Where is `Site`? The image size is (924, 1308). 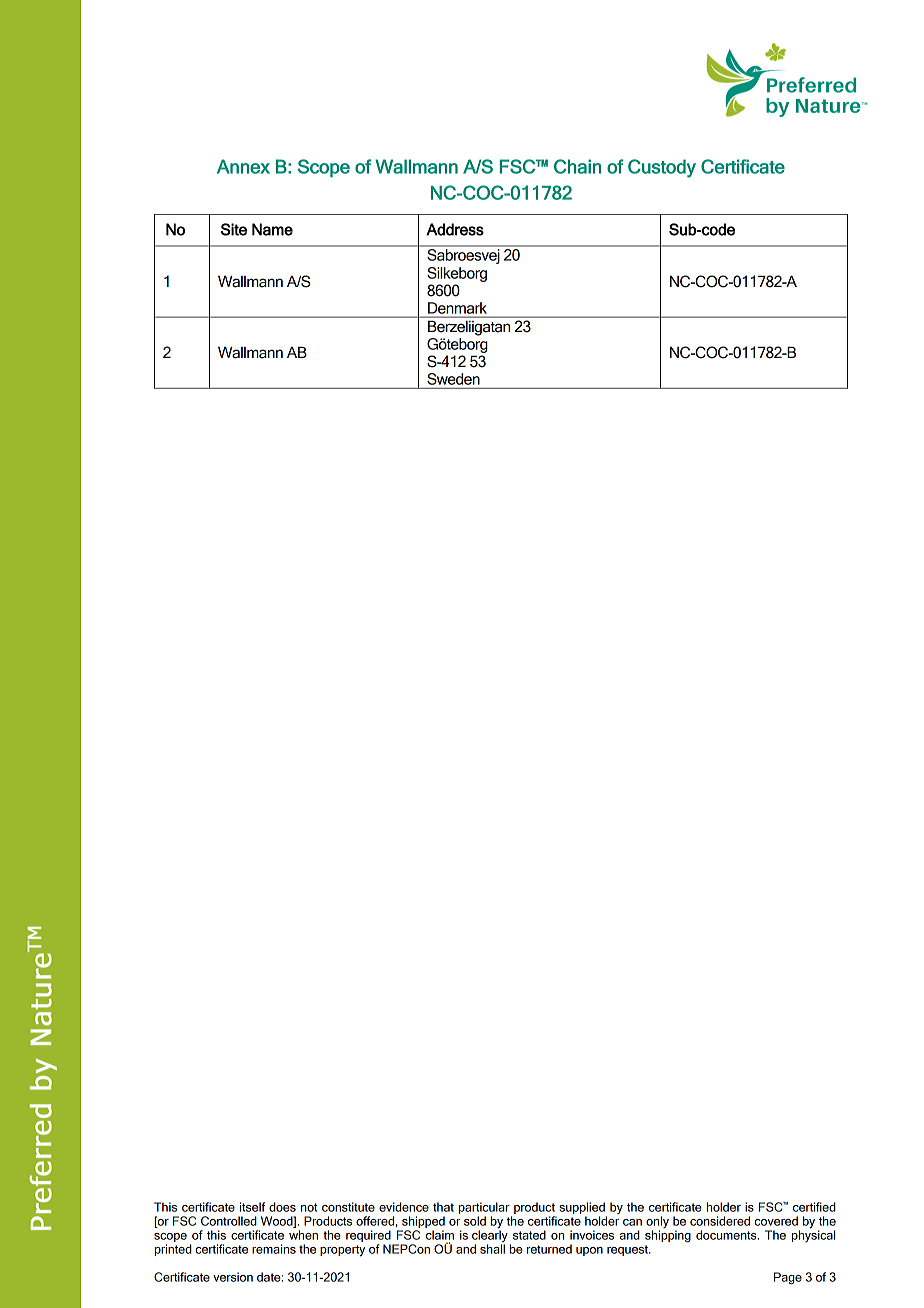 Site is located at coordinates (234, 229).
